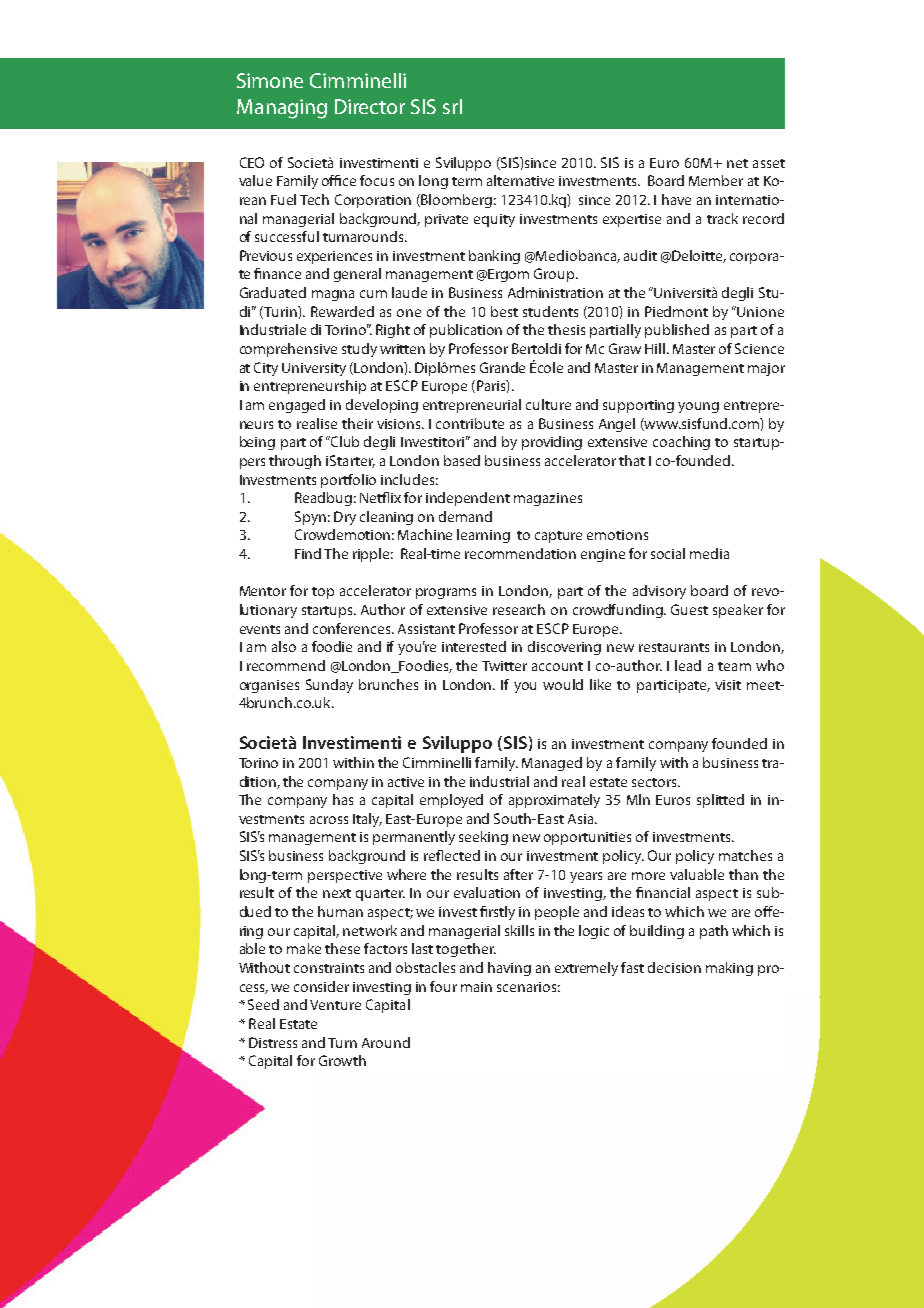 This screenshot has width=924, height=1308. What do you see at coordinates (329, 686) in the screenshot?
I see `Sunday` at bounding box center [329, 686].
